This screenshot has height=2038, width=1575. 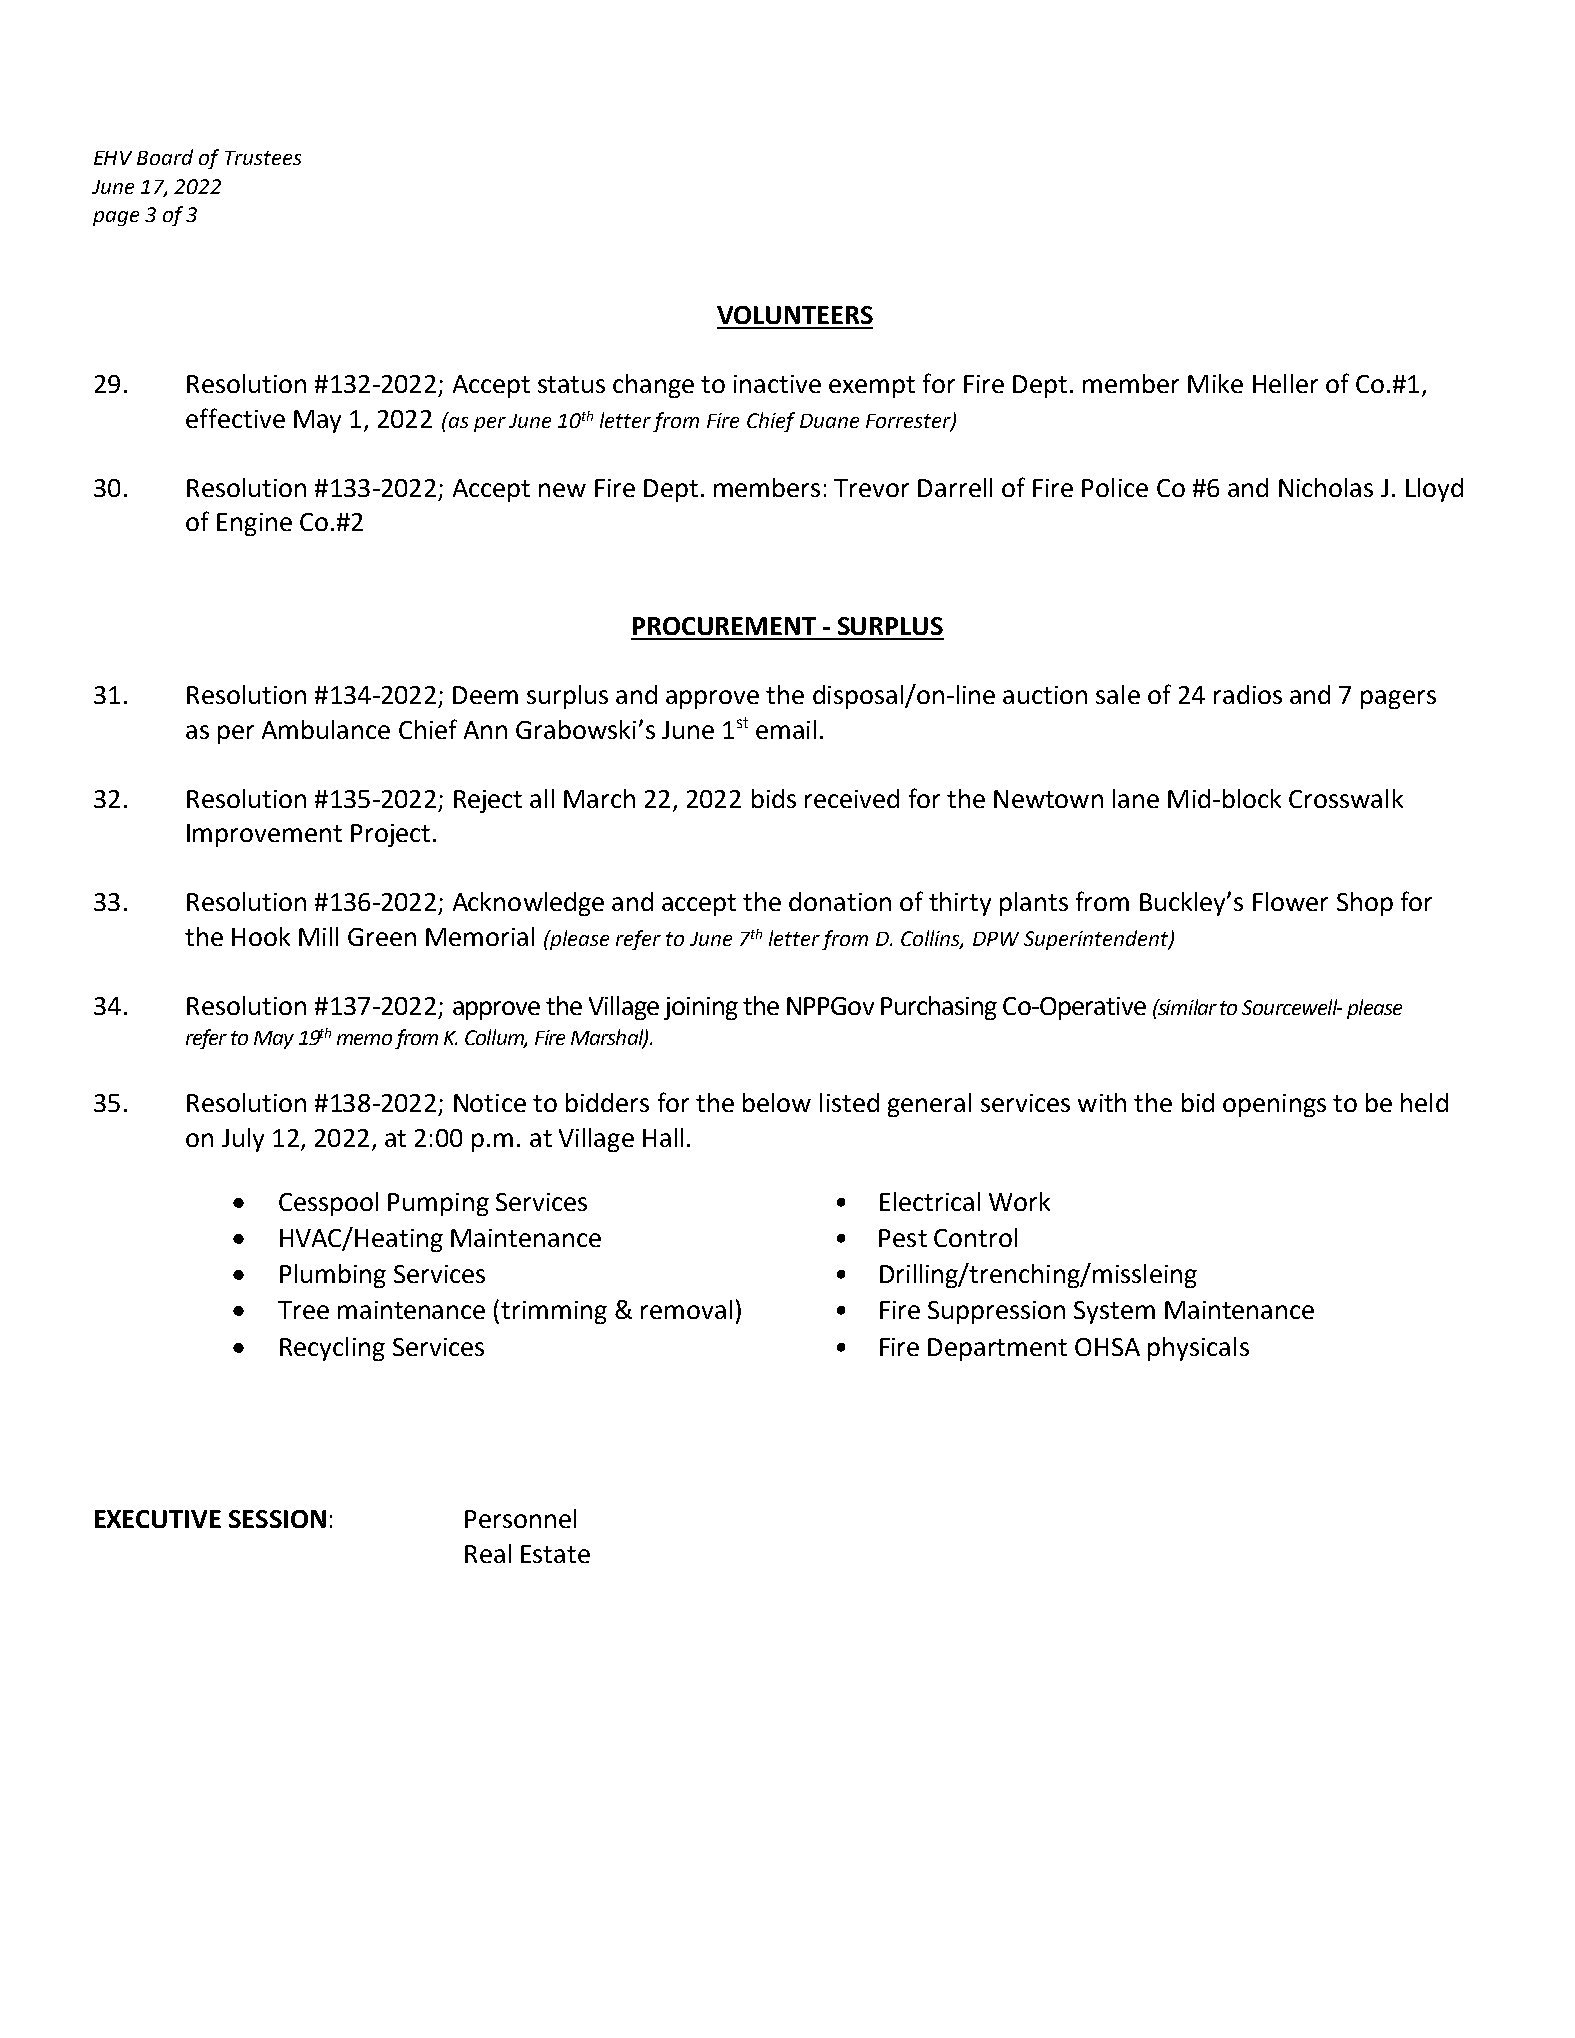 I want to click on effective, so click(x=235, y=418).
